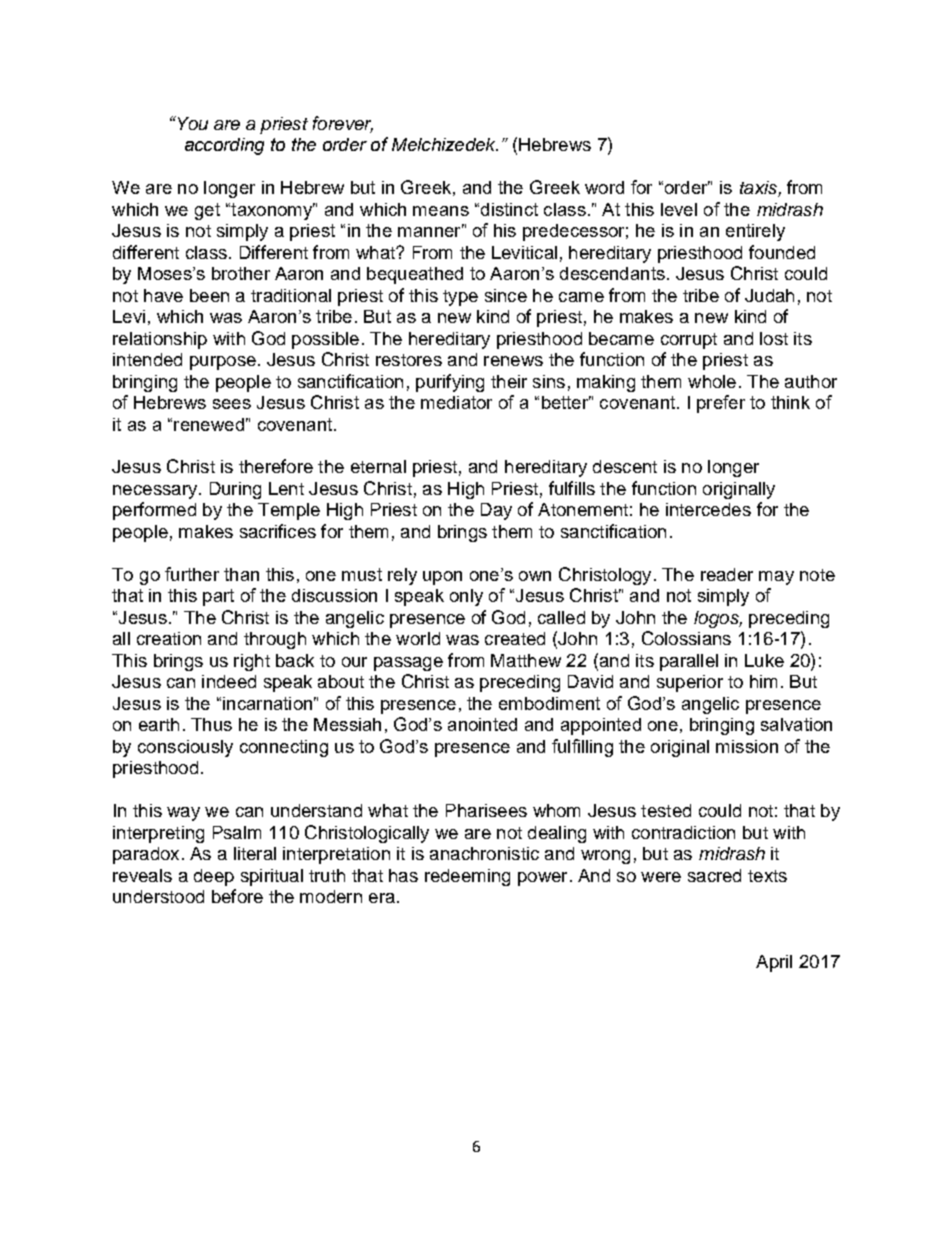  Describe the element at coordinates (229, 681) in the document. I see `indeed` at that location.
